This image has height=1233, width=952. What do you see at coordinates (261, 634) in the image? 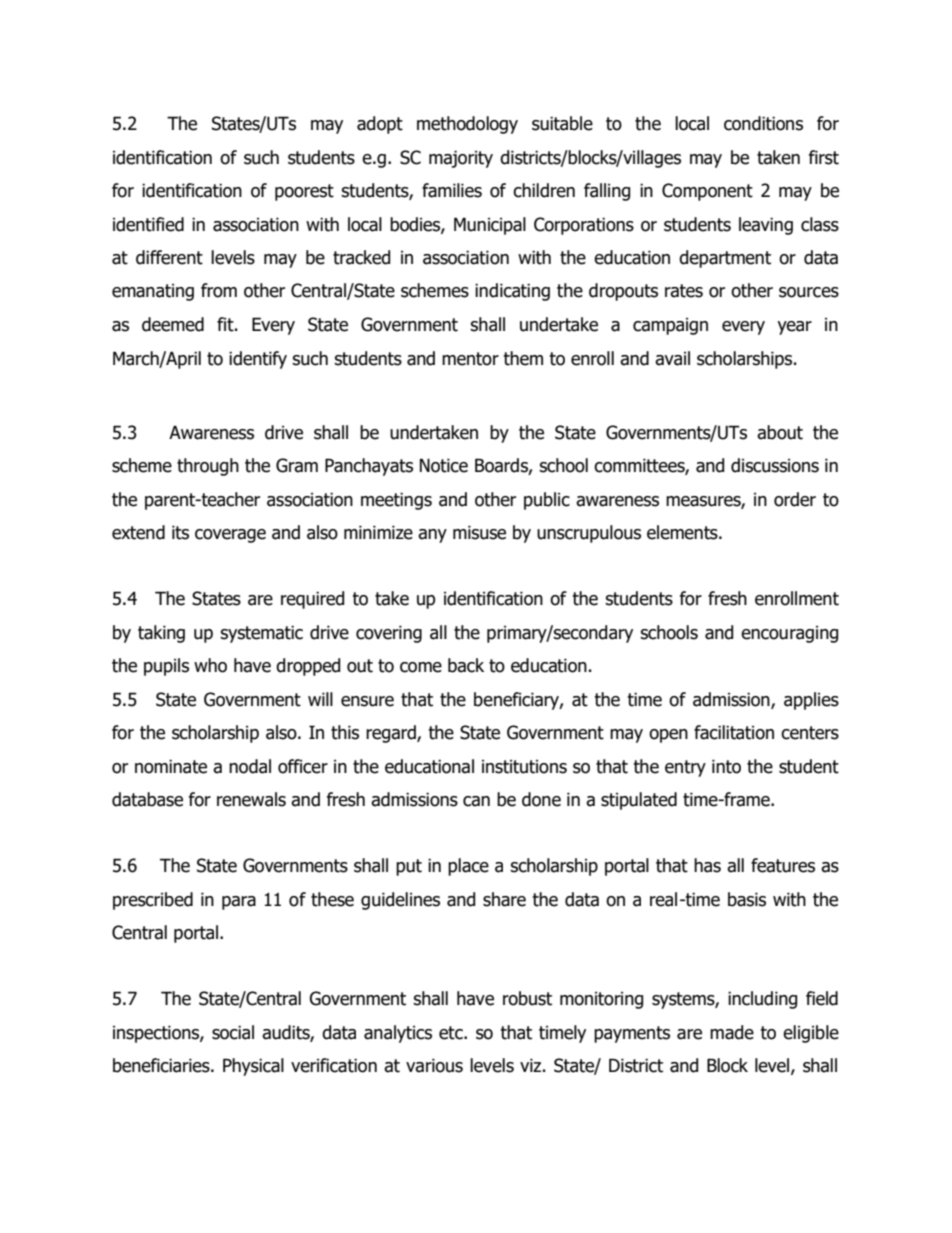
I see `systematic` at bounding box center [261, 634].
